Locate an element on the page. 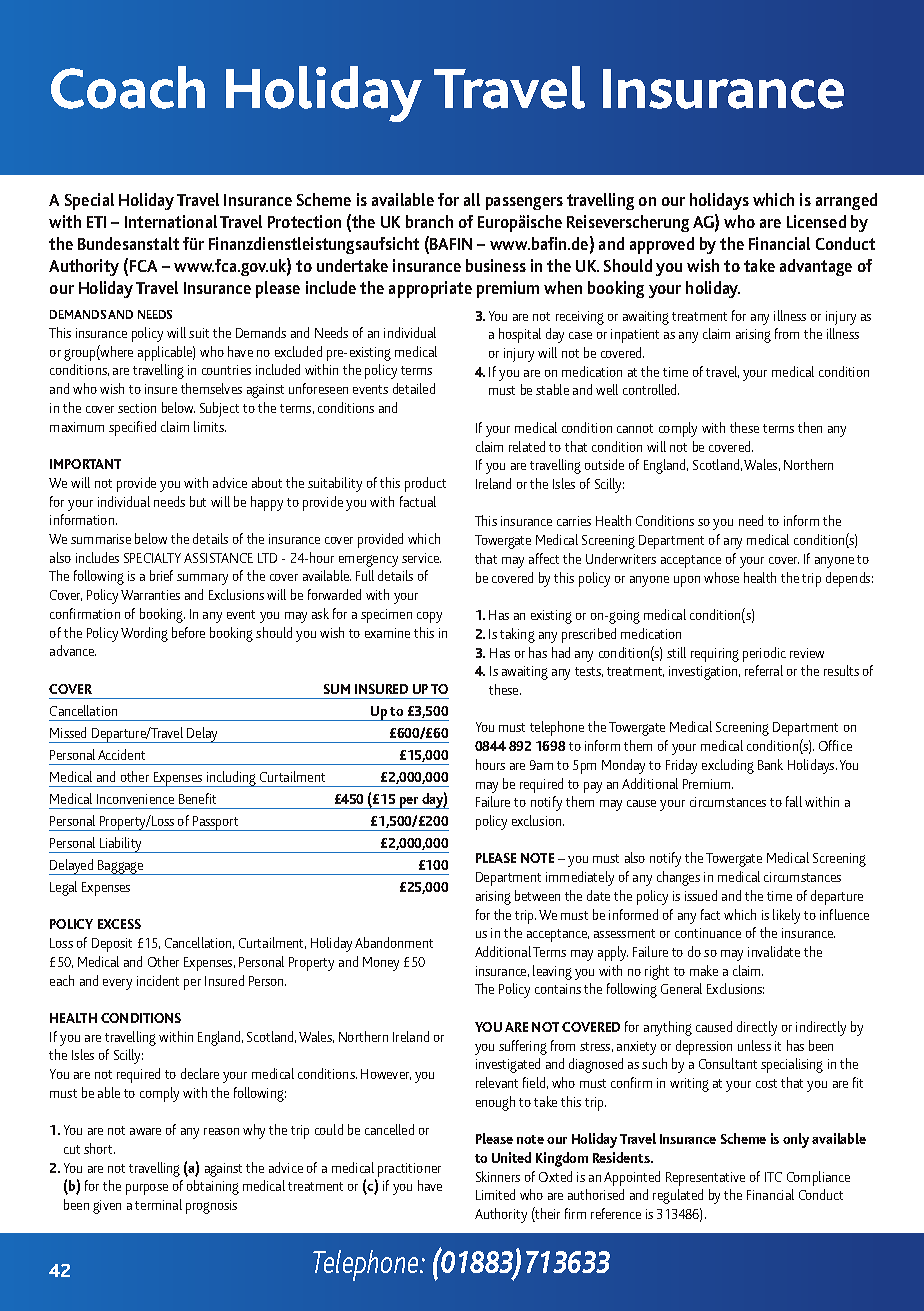 This page has height=1311, width=924. fall is located at coordinates (794, 801).
